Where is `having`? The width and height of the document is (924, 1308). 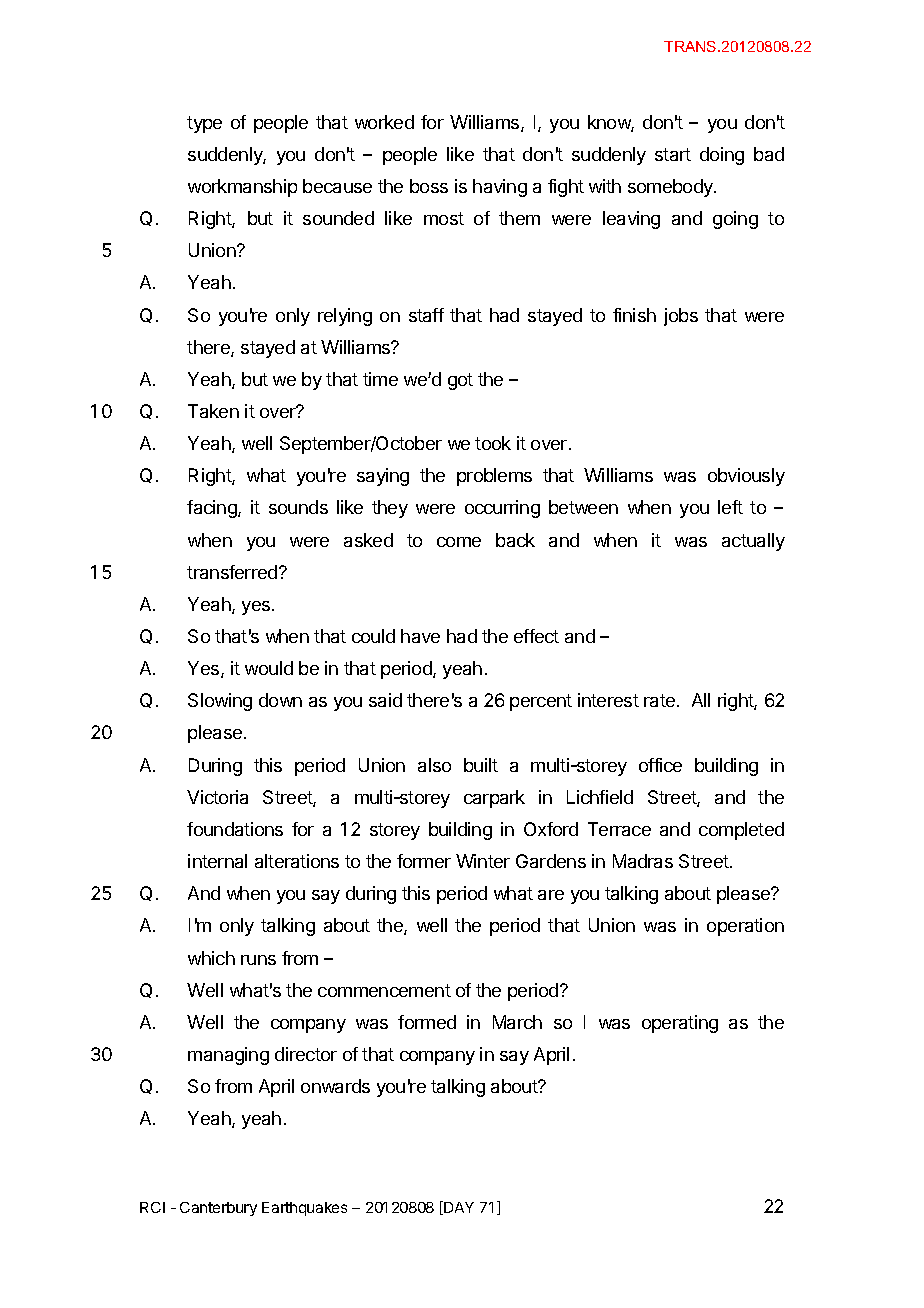 having is located at coordinates (500, 188).
